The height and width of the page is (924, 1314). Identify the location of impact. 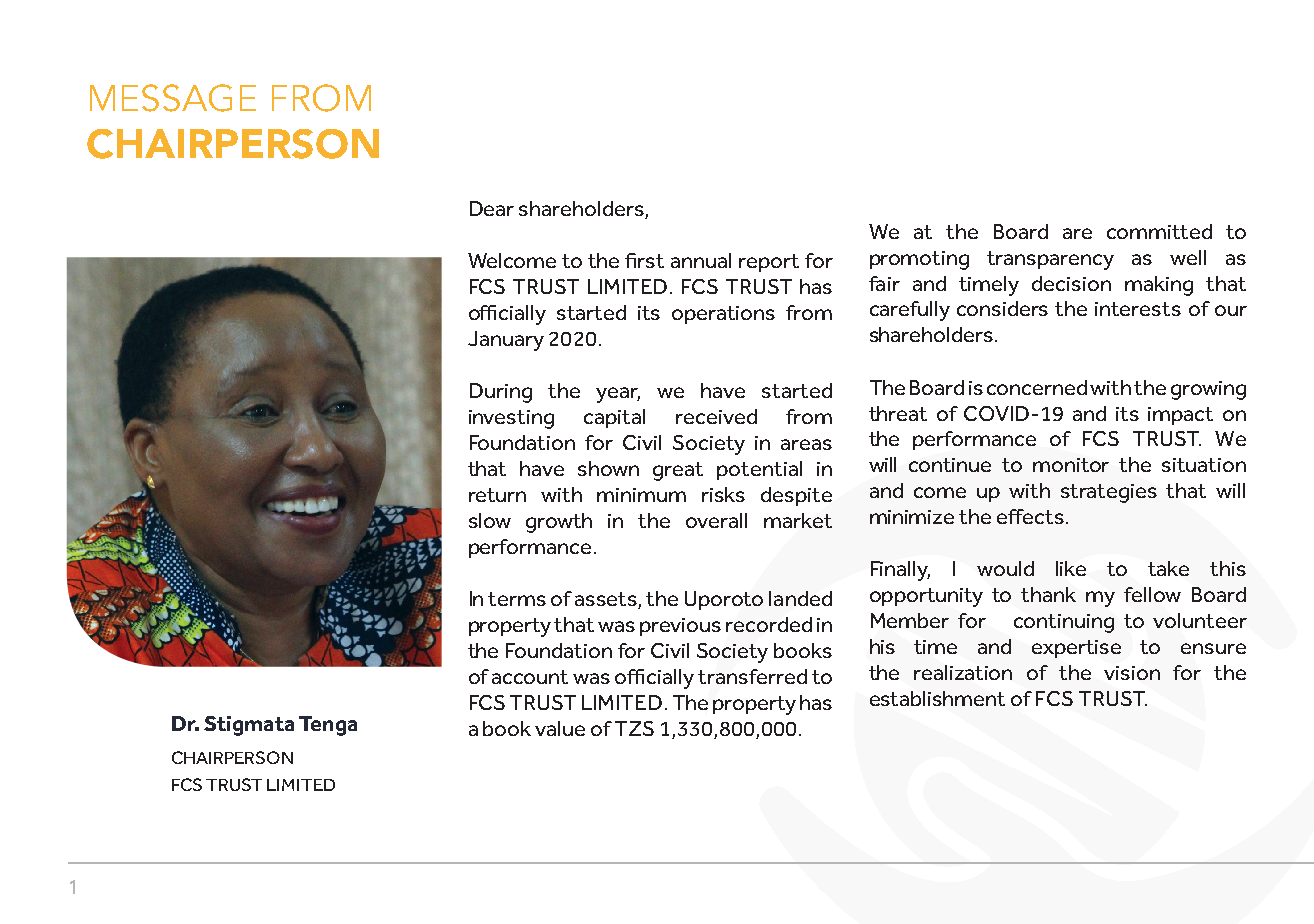
(1180, 416).
